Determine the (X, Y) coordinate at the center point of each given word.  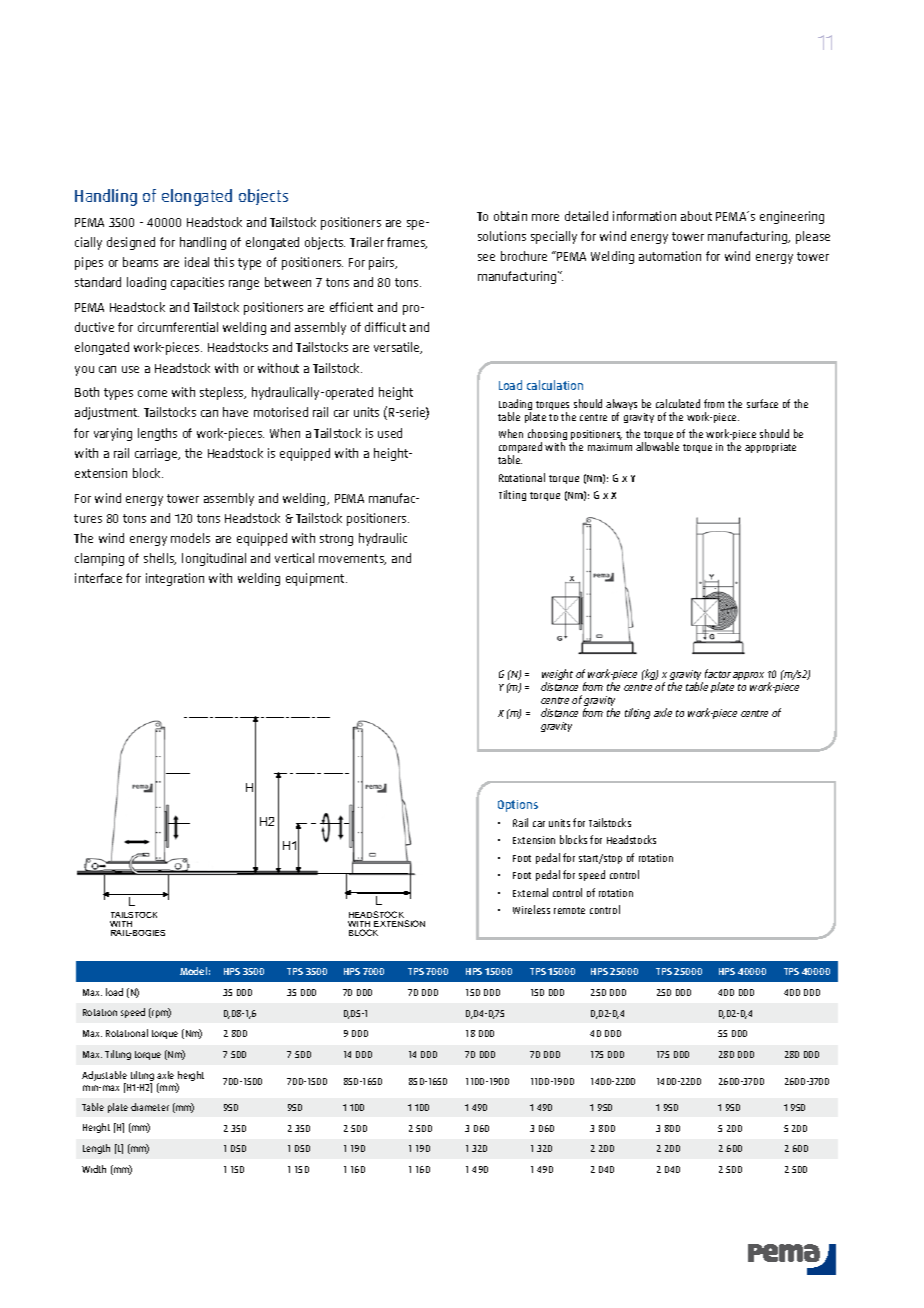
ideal (197, 262)
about (696, 216)
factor (718, 673)
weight (557, 676)
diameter (150, 1107)
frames (407, 243)
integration (175, 579)
